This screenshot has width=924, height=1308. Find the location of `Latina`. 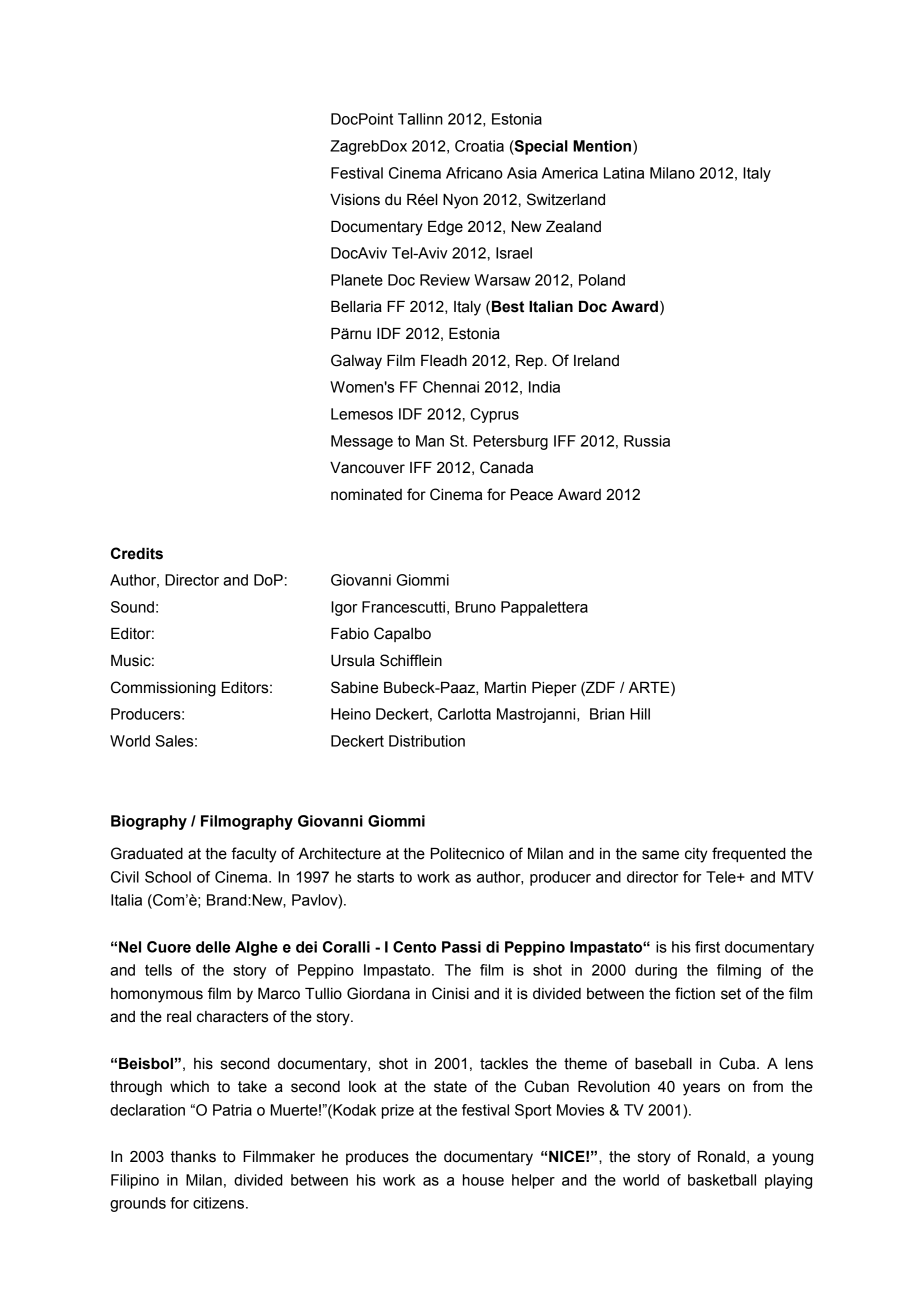

Latina is located at coordinates (624, 173).
